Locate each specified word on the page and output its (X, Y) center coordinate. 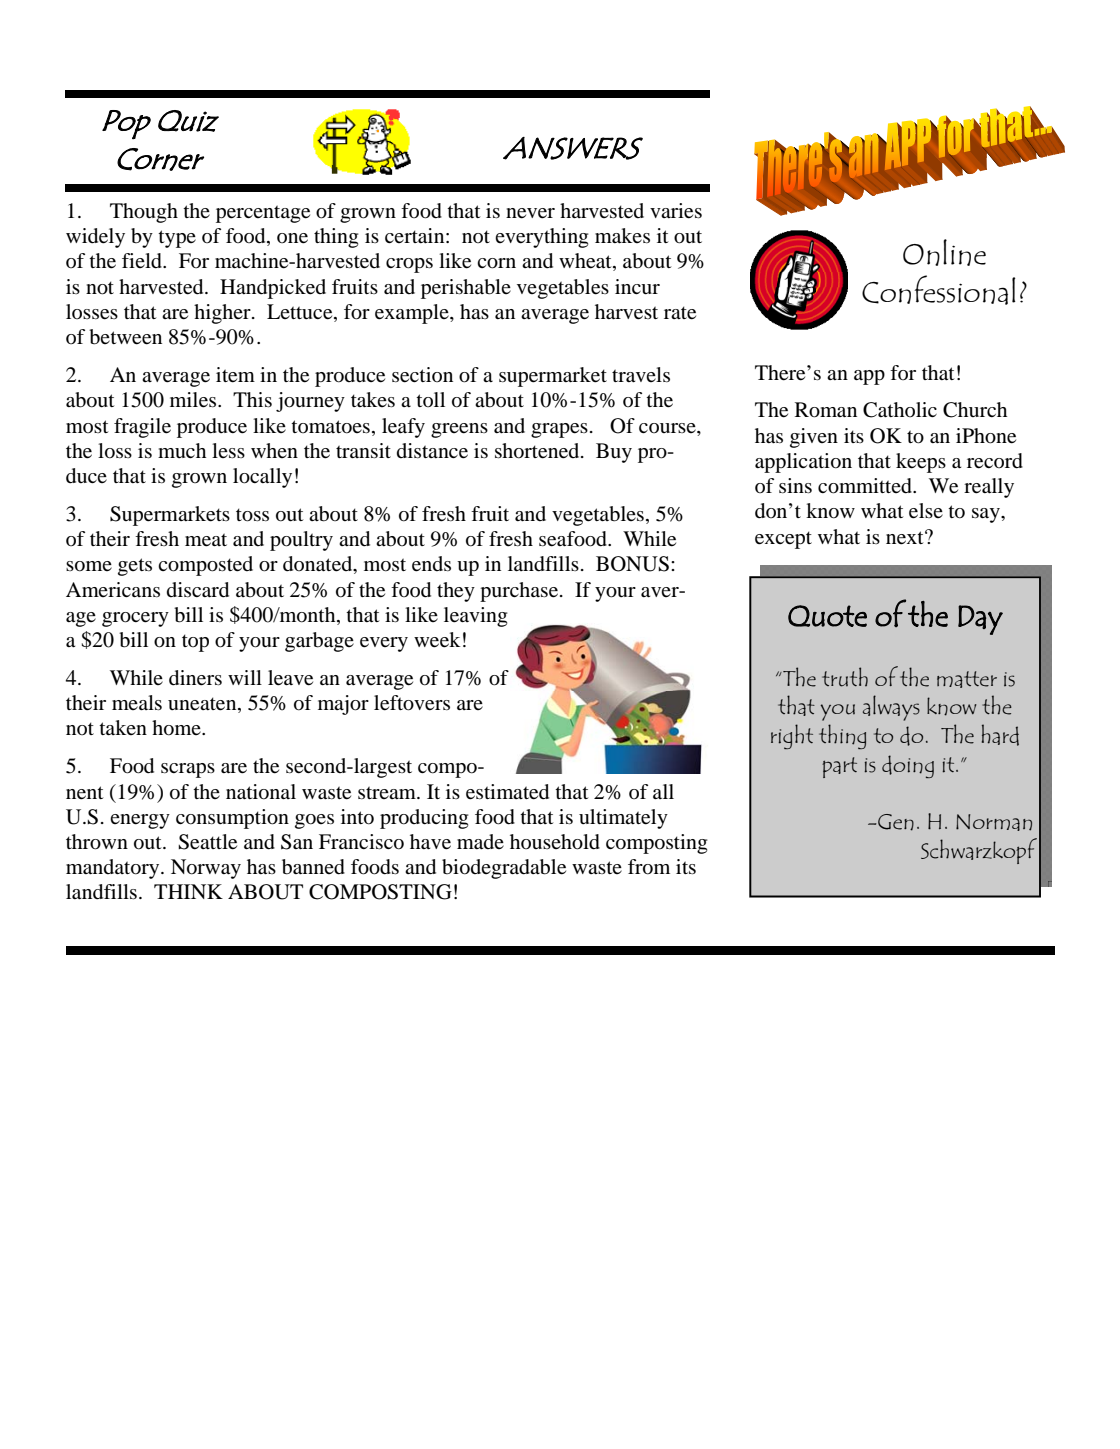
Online (944, 252)
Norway (206, 869)
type (177, 239)
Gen (895, 822)
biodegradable (504, 869)
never (530, 213)
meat (206, 540)
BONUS (632, 564)
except (783, 540)
